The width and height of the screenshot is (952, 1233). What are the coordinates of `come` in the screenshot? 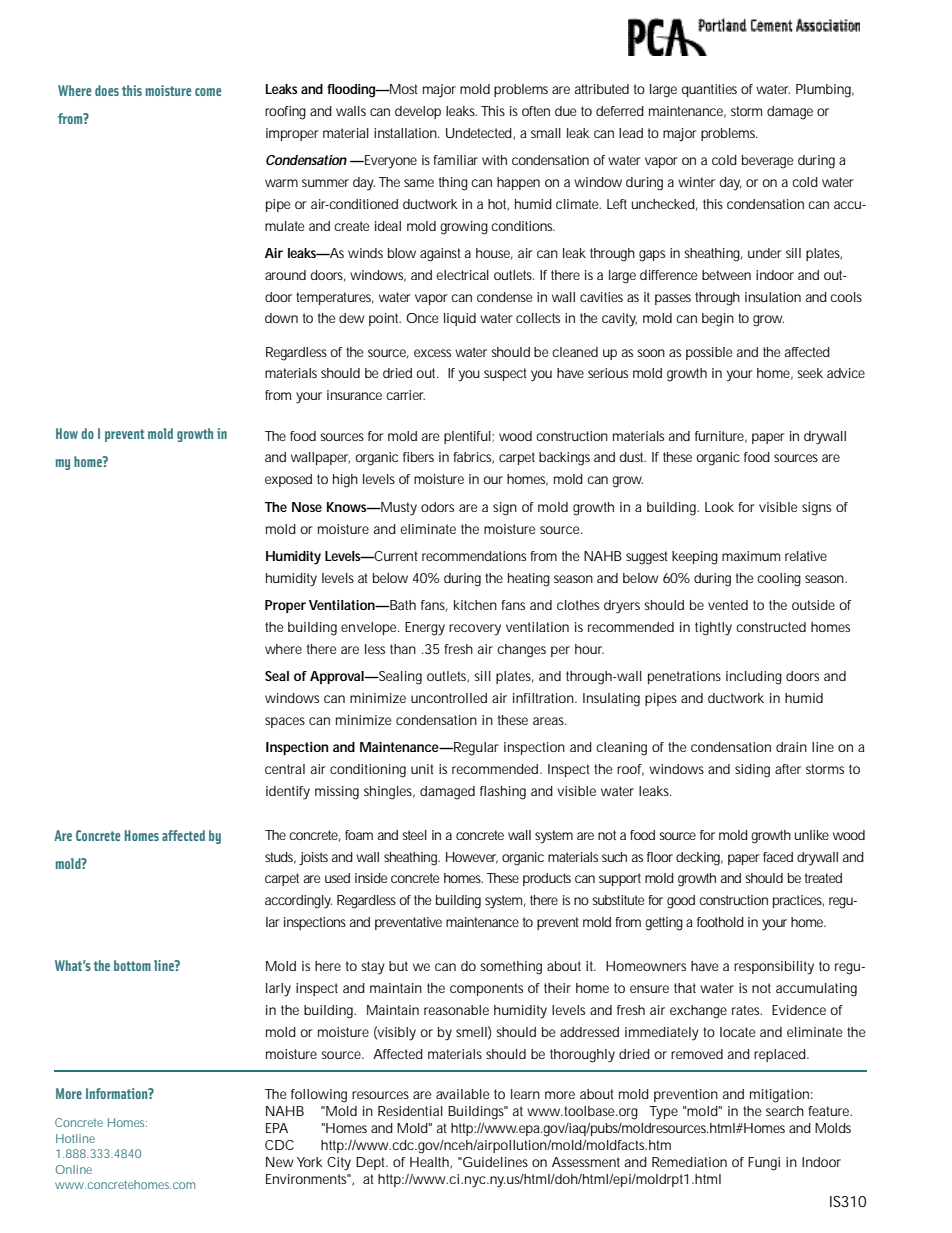 It's located at (208, 92).
